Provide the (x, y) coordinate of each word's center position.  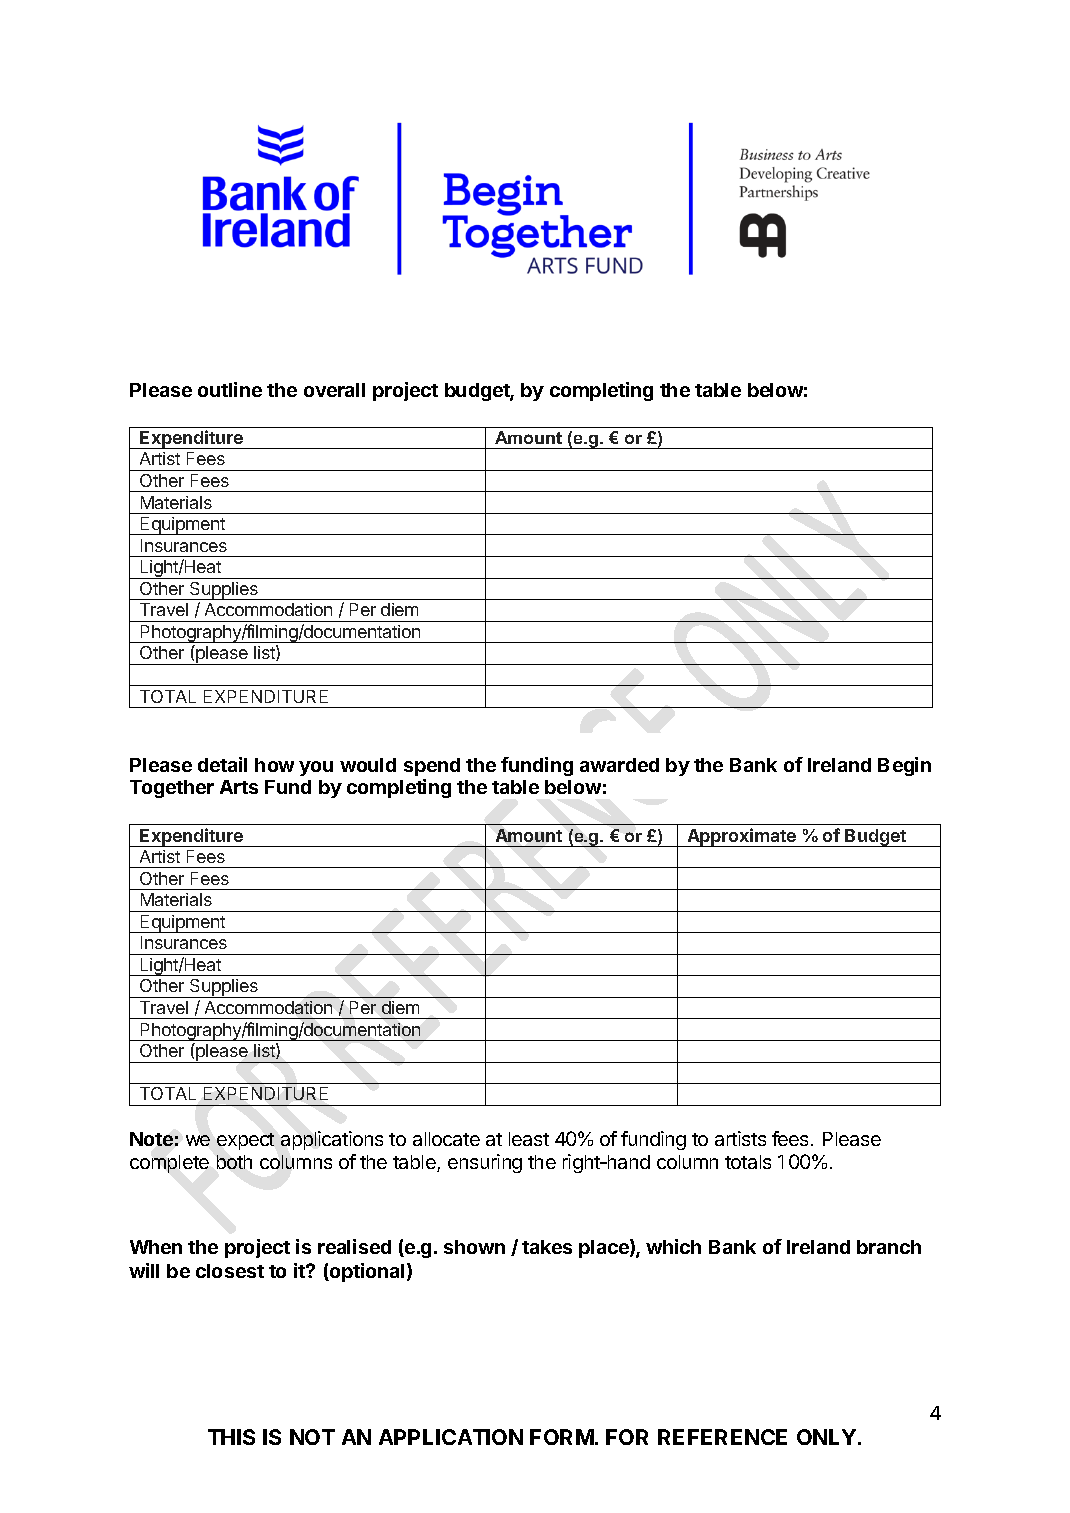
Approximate (742, 837)
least (529, 1139)
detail (222, 764)
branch (889, 1247)
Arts (239, 787)
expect (245, 1141)
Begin (904, 766)
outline (230, 389)
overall (334, 390)
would (368, 765)
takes (547, 1247)
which (673, 1246)
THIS (231, 1437)
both (234, 1162)
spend (432, 767)
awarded (619, 765)
